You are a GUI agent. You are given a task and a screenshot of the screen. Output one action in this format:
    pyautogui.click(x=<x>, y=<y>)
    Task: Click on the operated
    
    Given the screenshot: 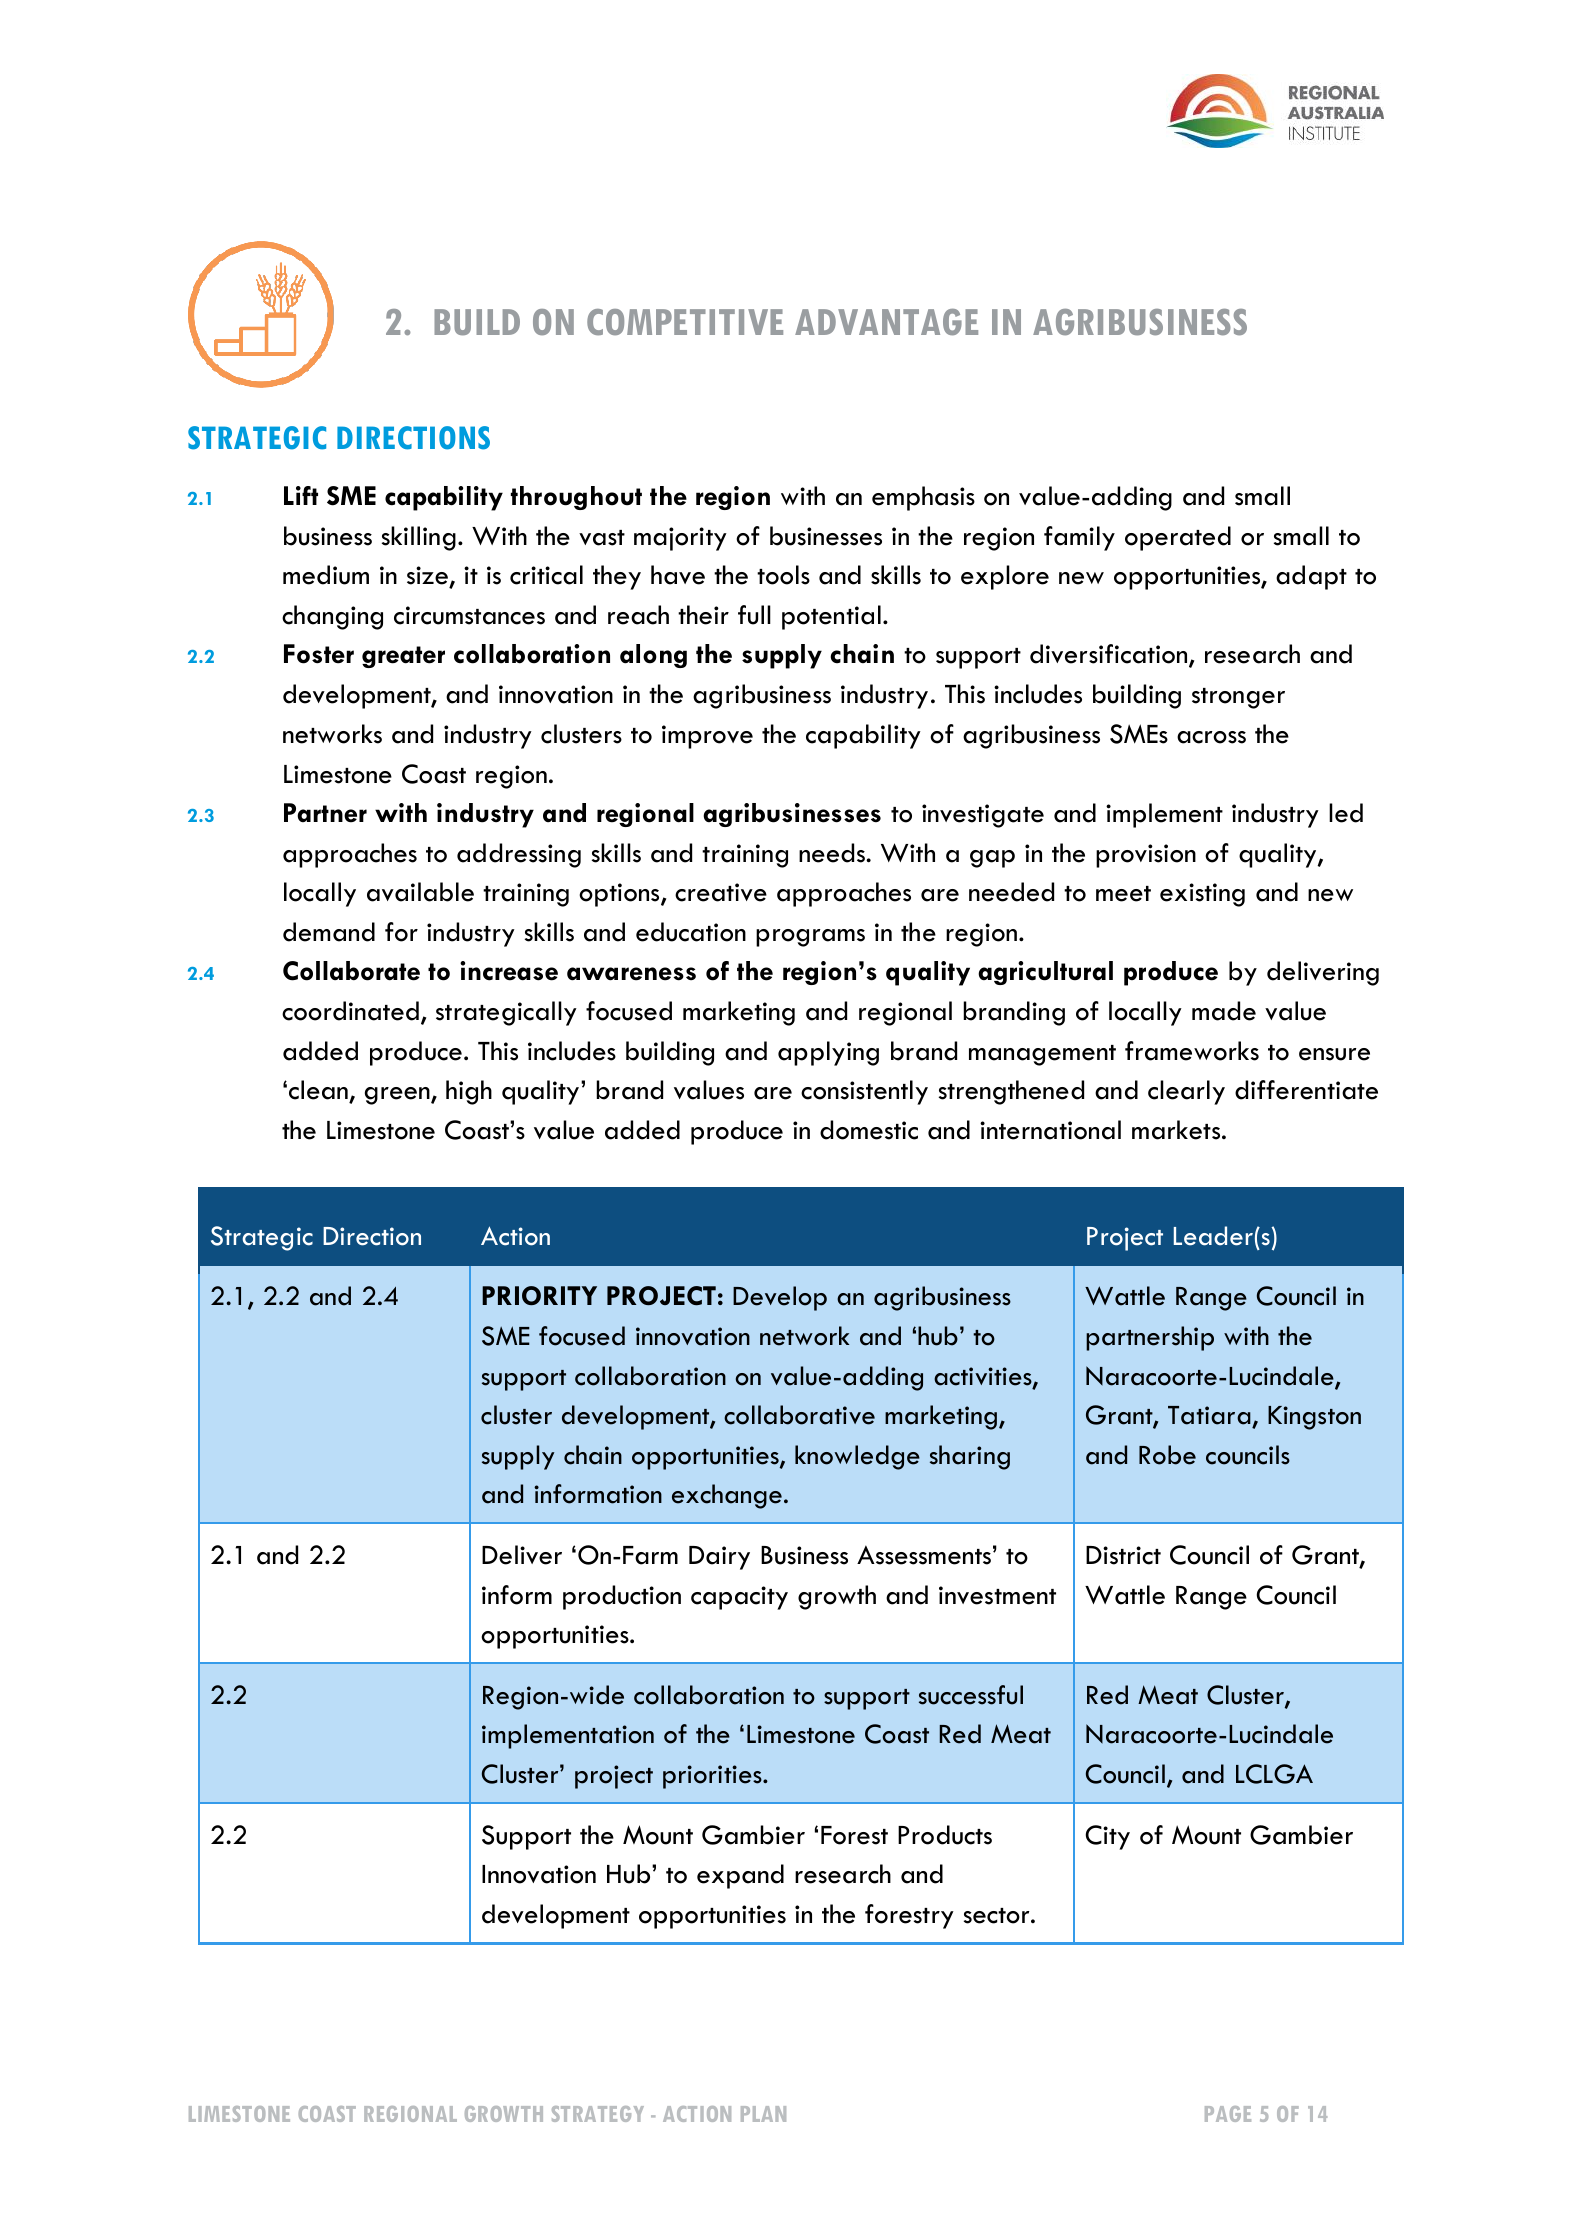 What is the action you would take?
    pyautogui.click(x=1178, y=538)
